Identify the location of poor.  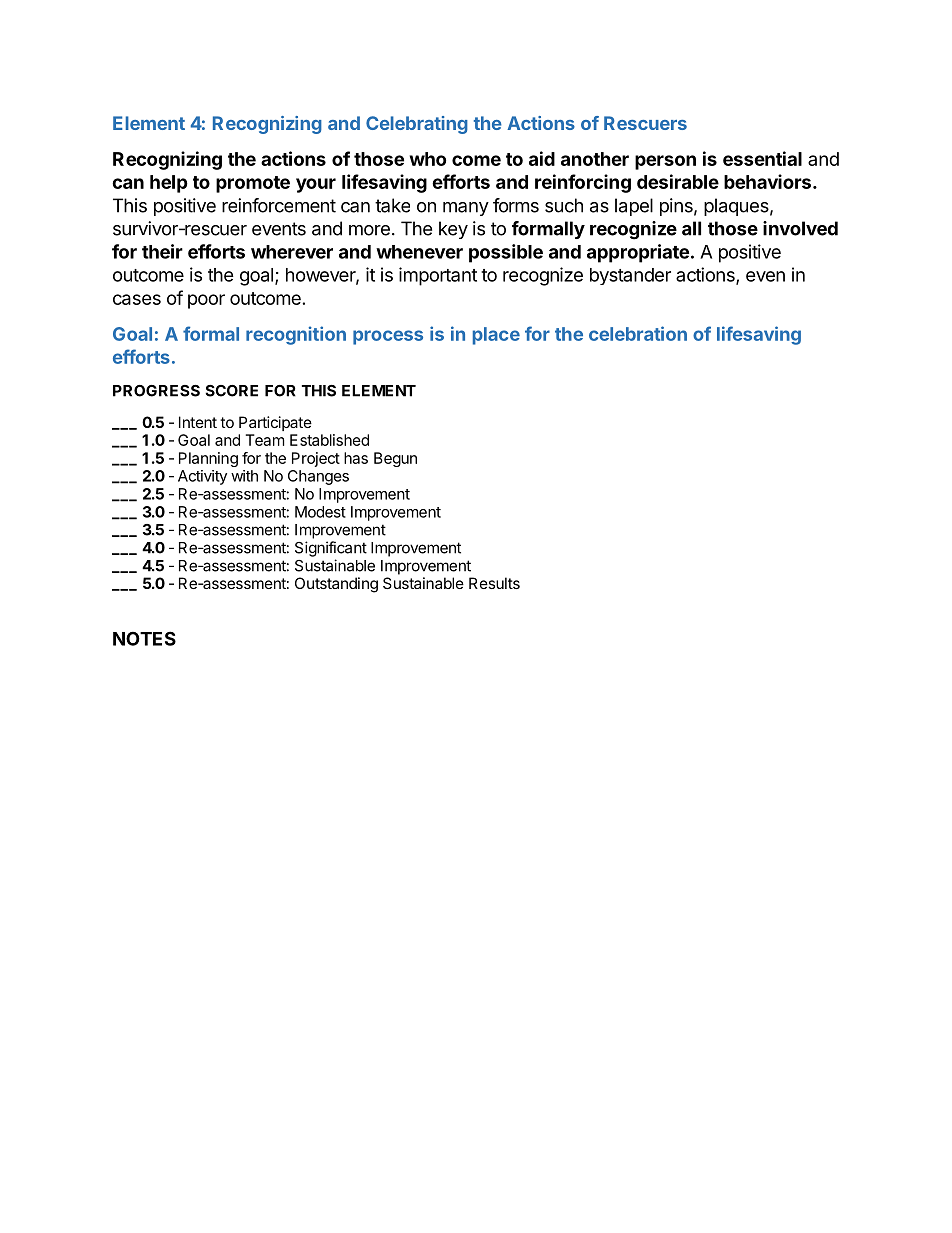
(206, 301).
